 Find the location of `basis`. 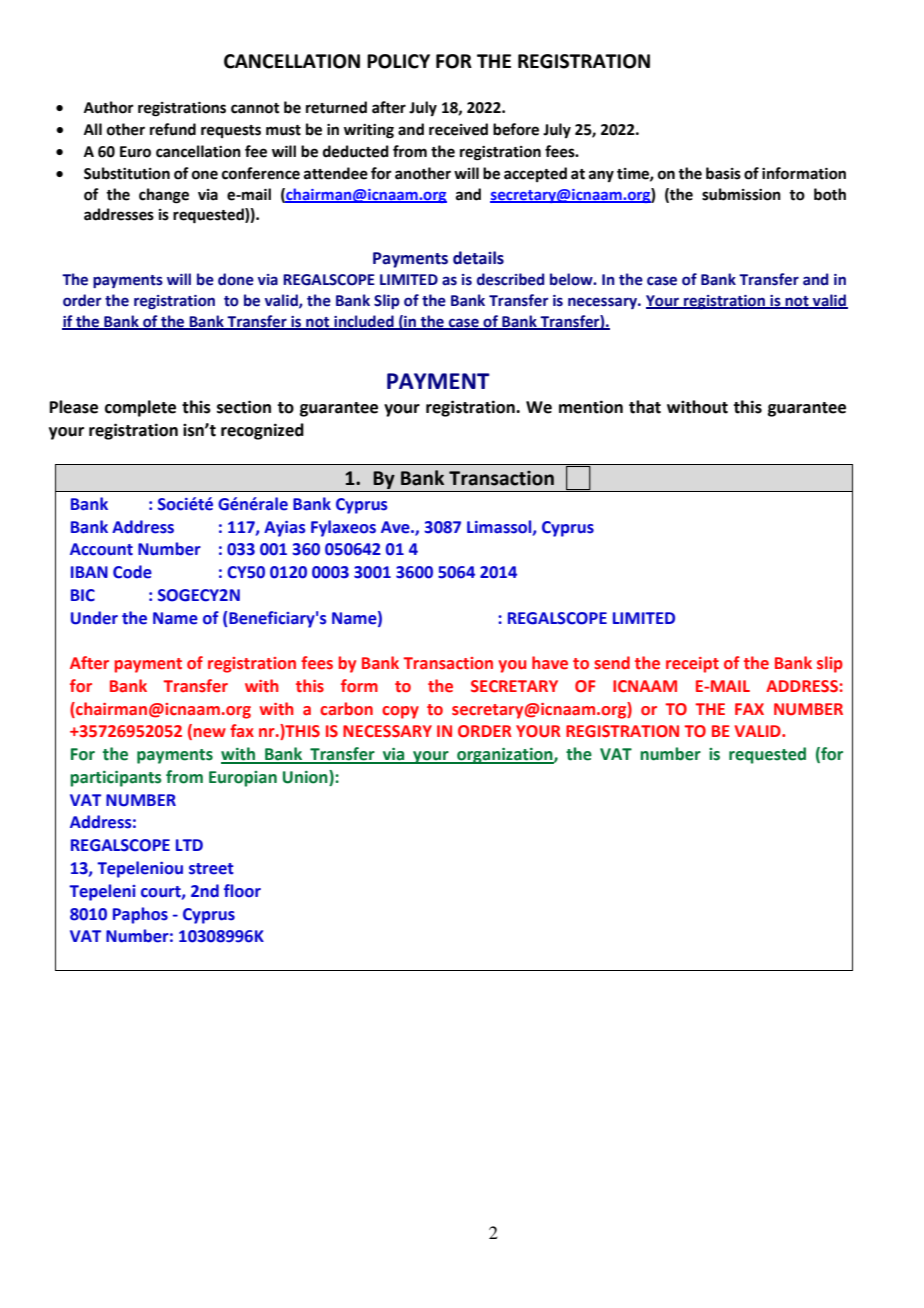

basis is located at coordinates (723, 173).
